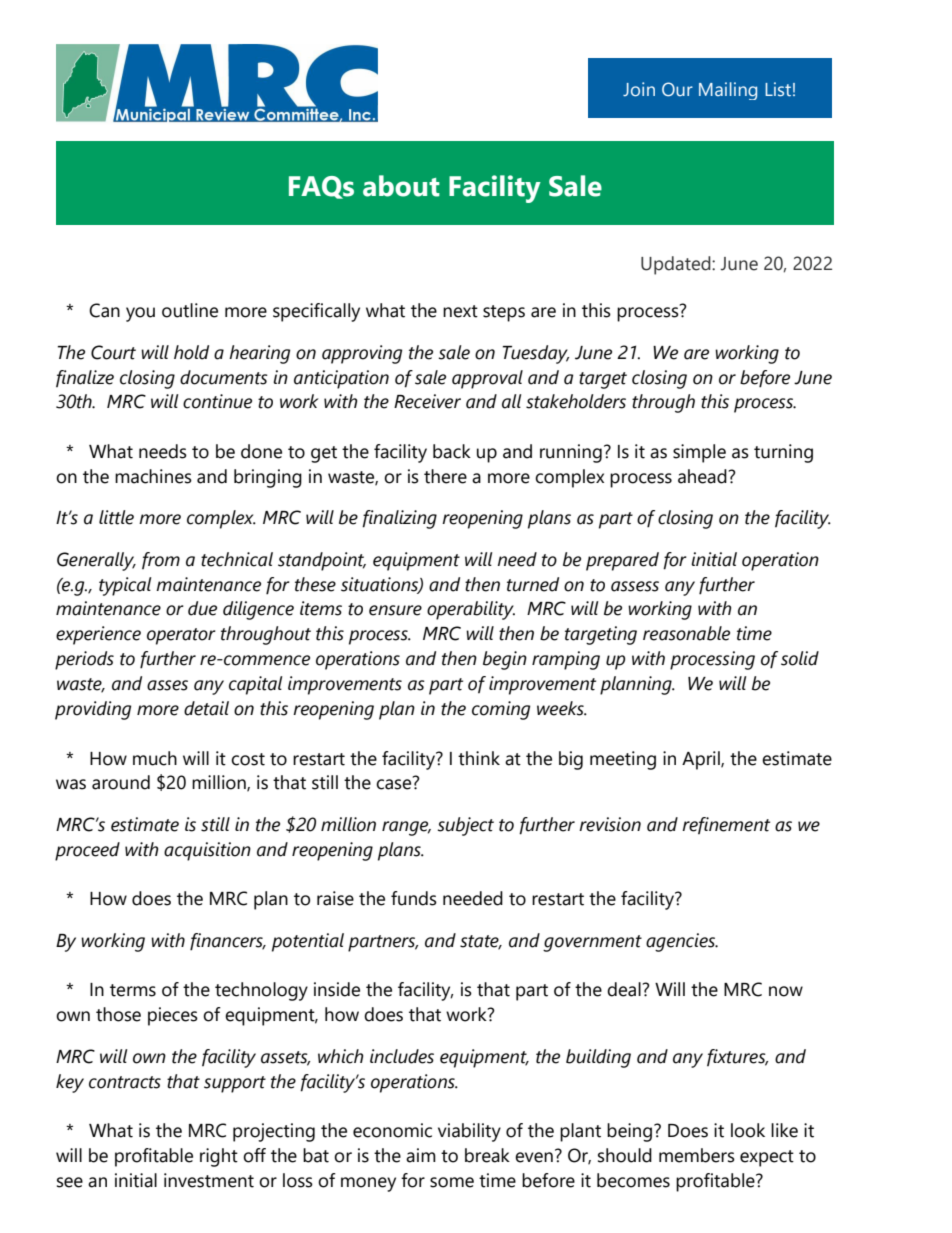  I want to click on finalizing, so click(399, 519).
